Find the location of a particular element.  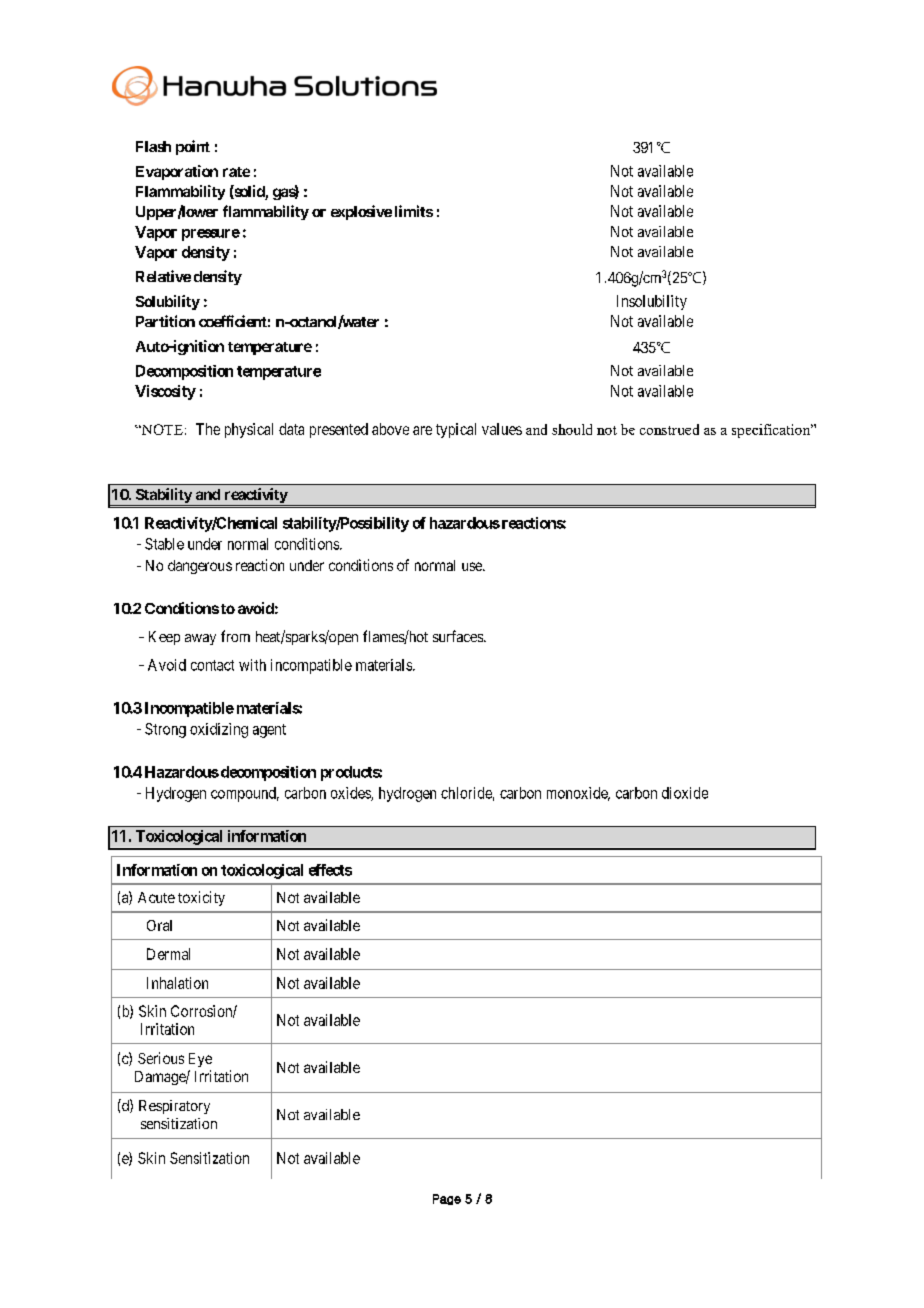

construed is located at coordinates (669, 429).
